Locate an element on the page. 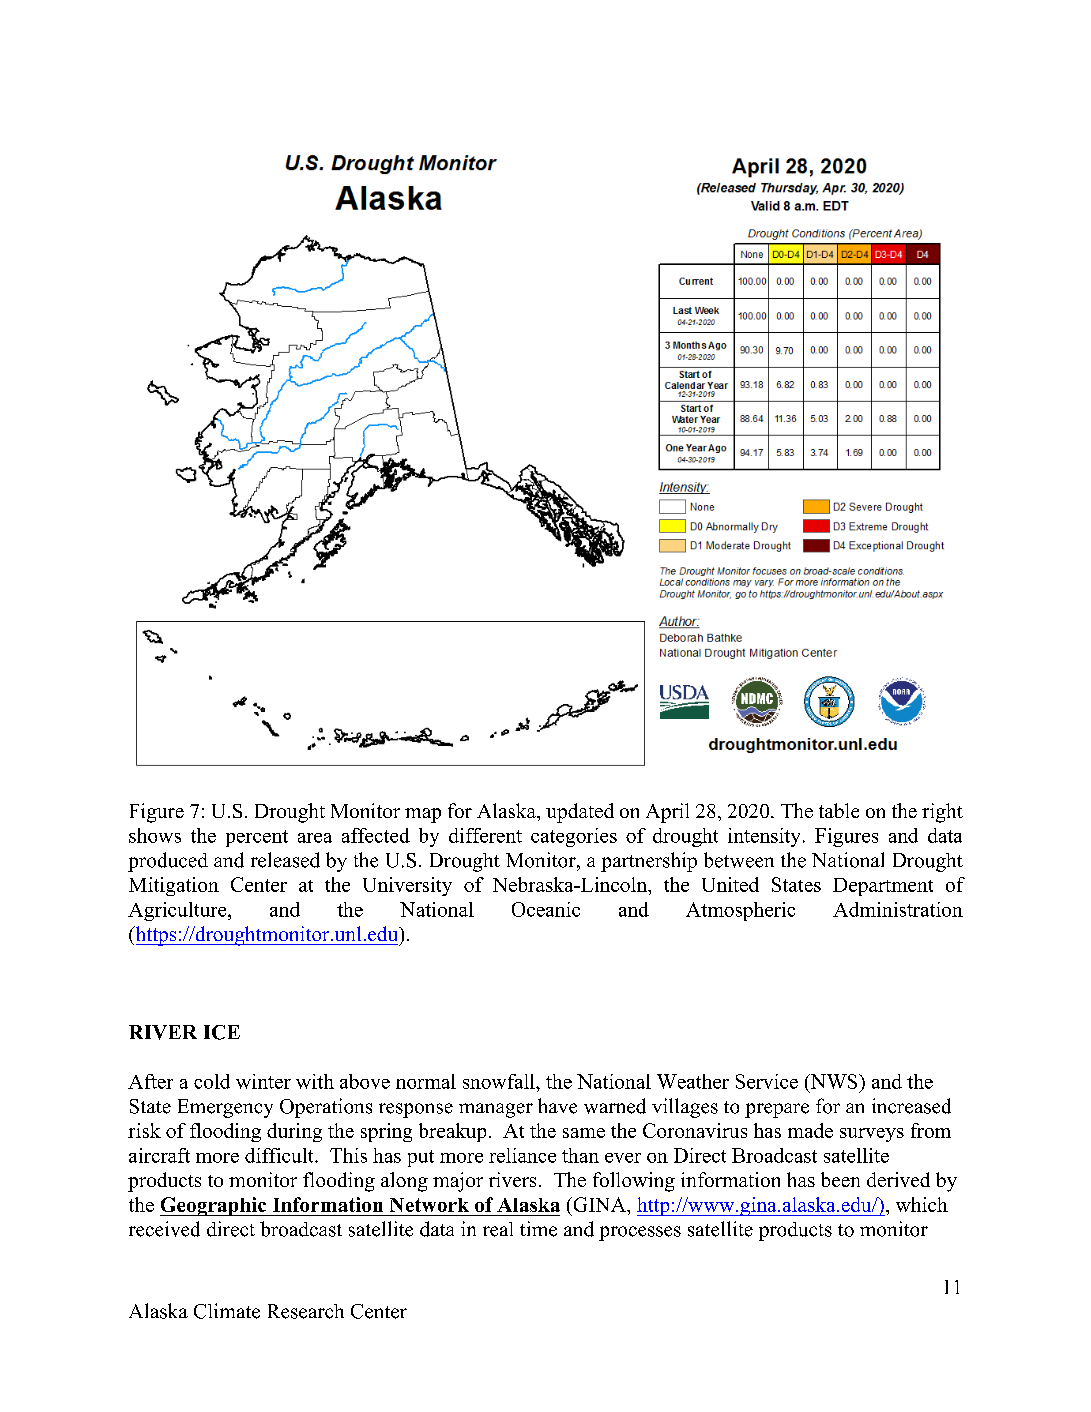 This document has height=1412, width=1091. table is located at coordinates (839, 810).
